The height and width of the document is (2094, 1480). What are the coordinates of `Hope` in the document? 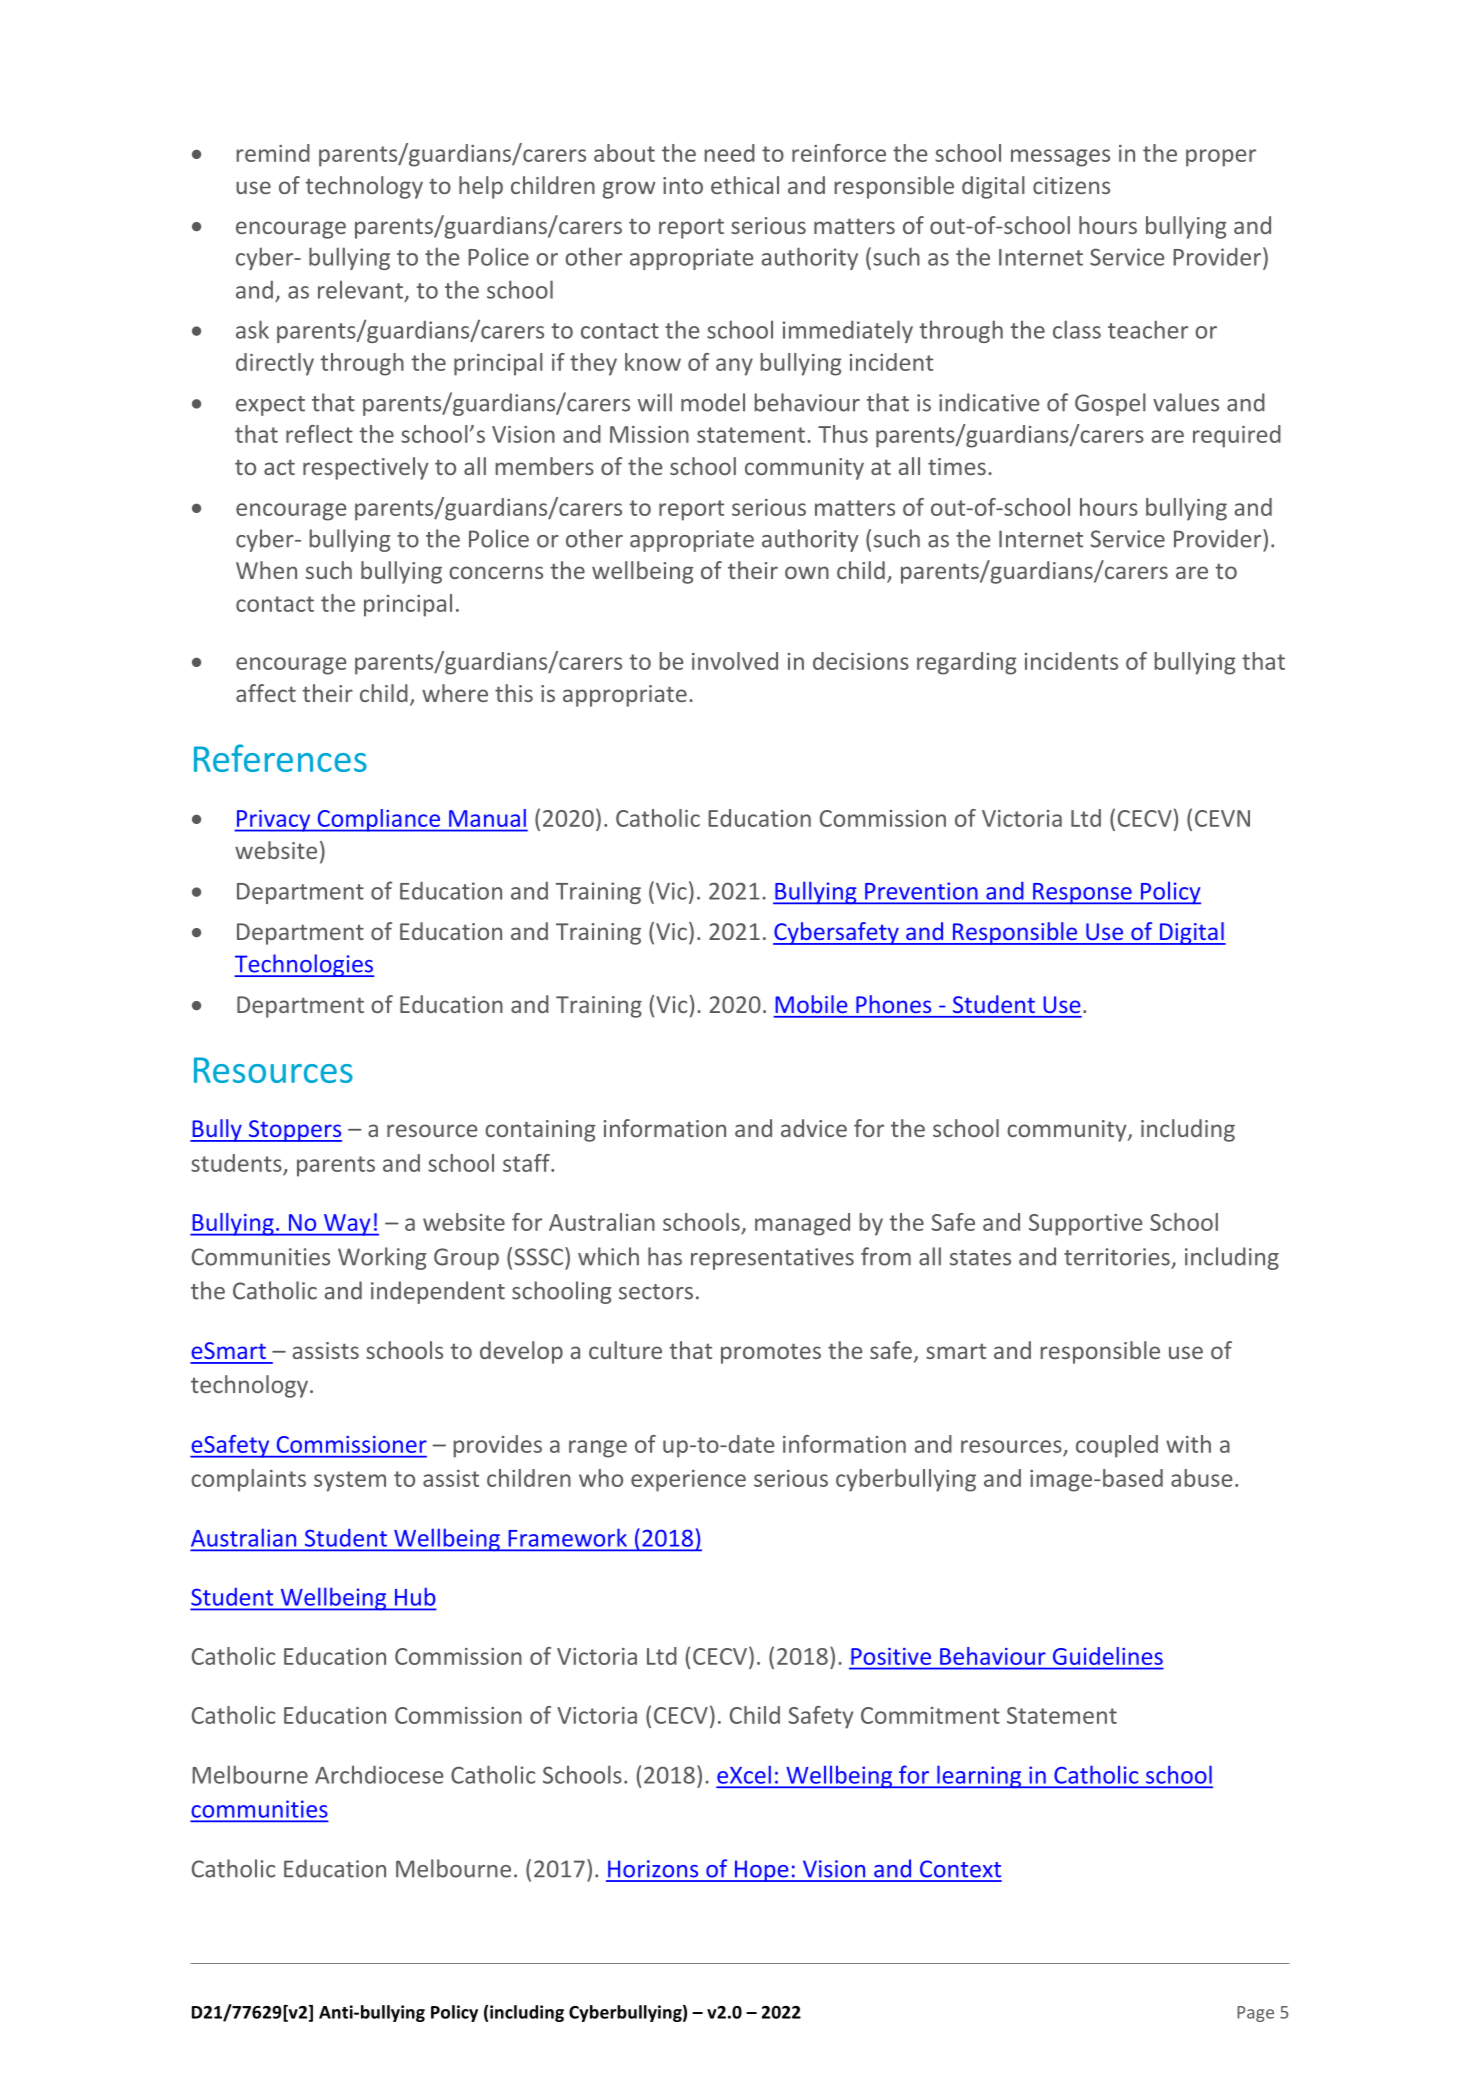 It's located at (762, 1871).
